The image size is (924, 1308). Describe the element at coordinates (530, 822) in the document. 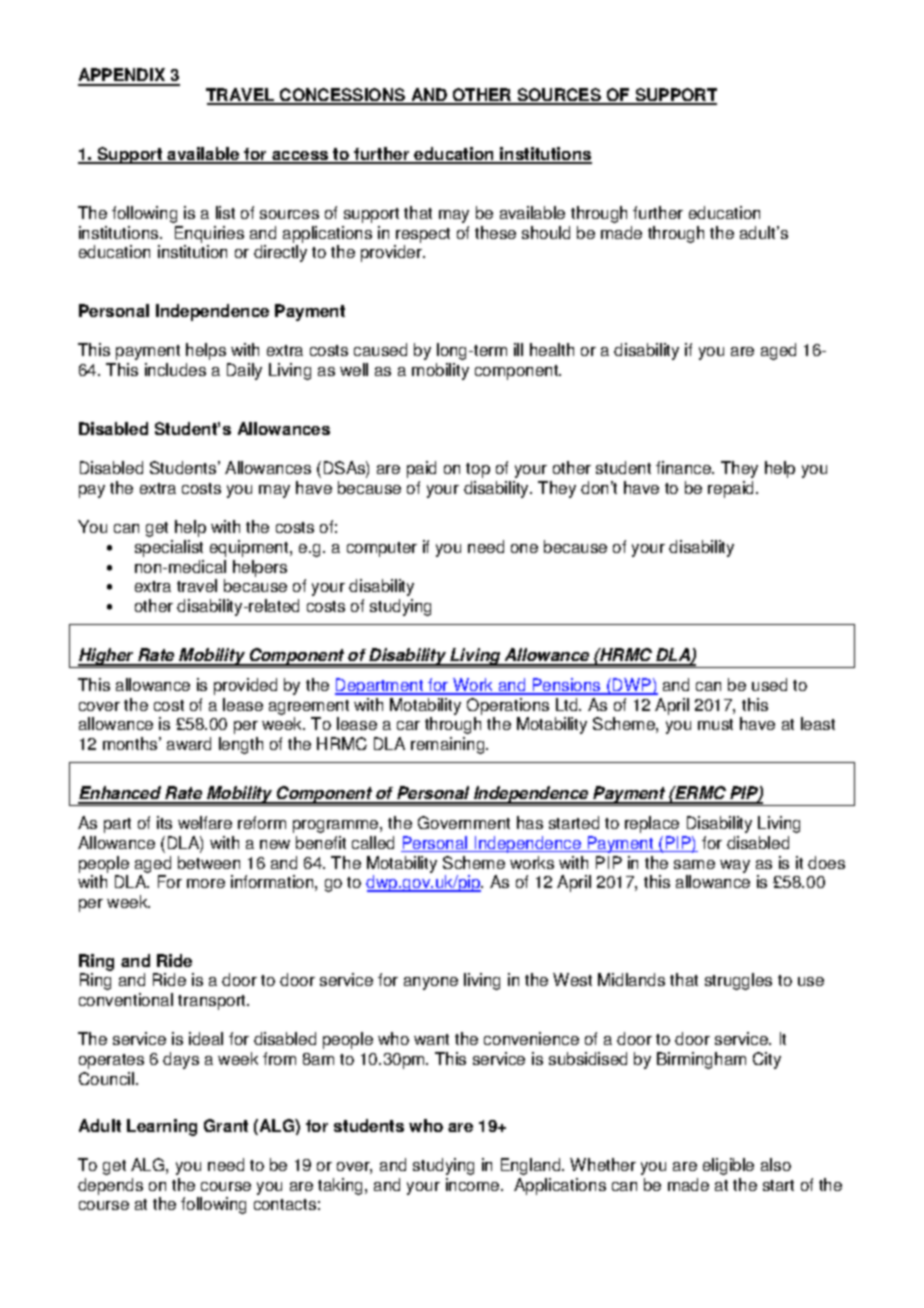

I see `has` at that location.
